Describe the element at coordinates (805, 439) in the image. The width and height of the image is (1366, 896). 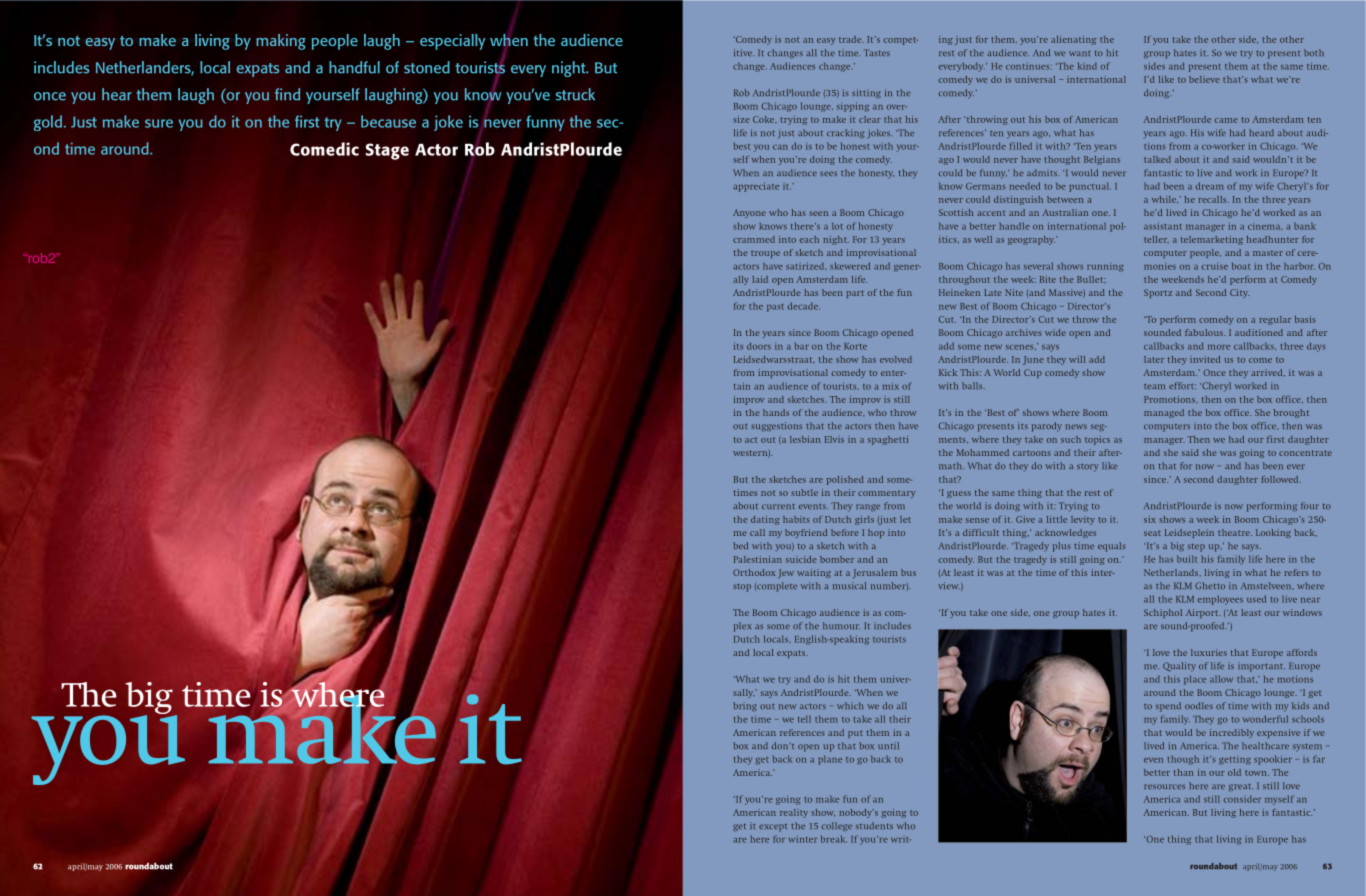
I see `lesbian` at that location.
